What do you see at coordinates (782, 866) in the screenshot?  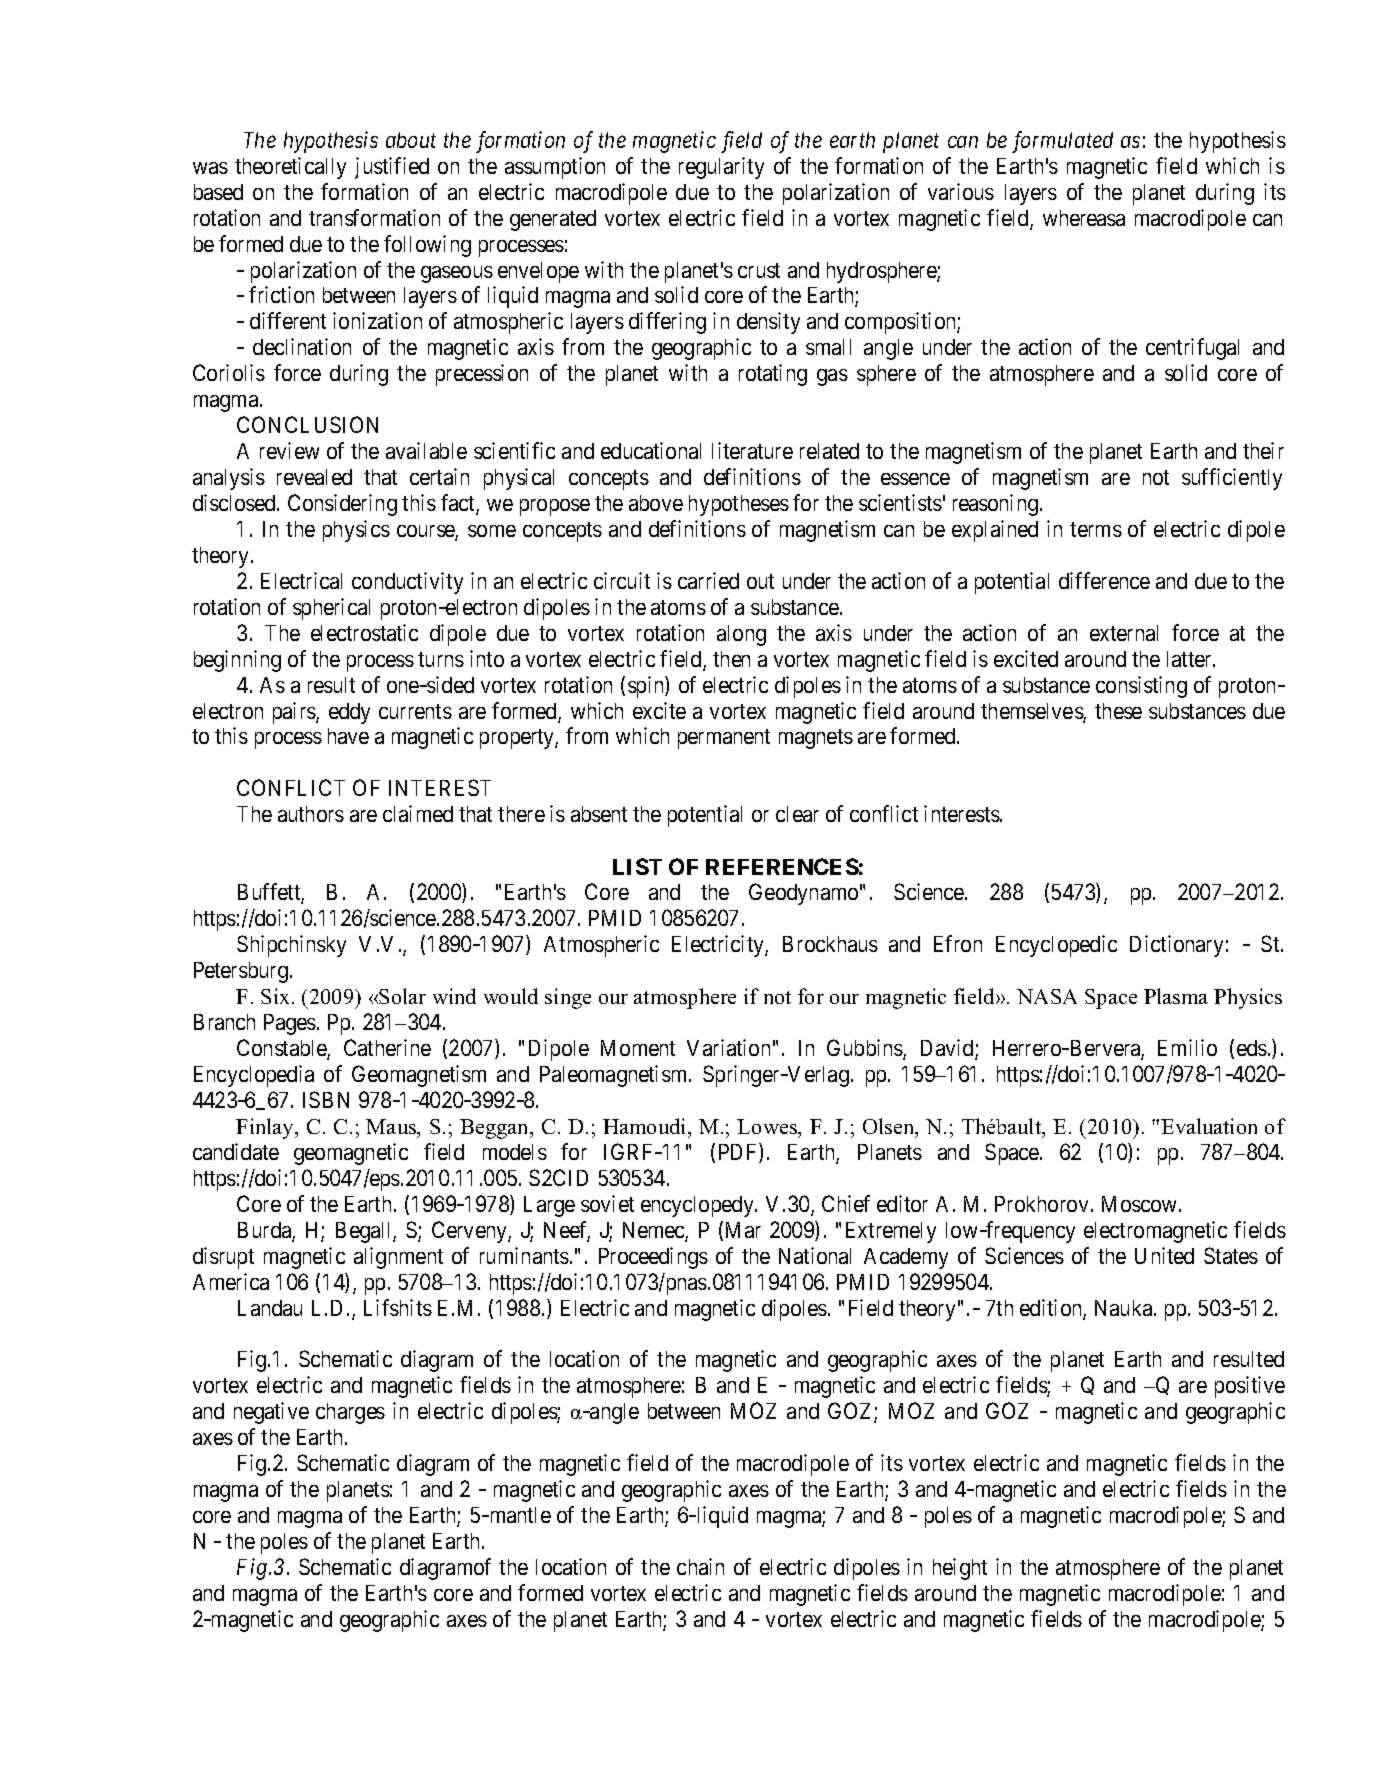 I see `REFERENCES` at bounding box center [782, 866].
